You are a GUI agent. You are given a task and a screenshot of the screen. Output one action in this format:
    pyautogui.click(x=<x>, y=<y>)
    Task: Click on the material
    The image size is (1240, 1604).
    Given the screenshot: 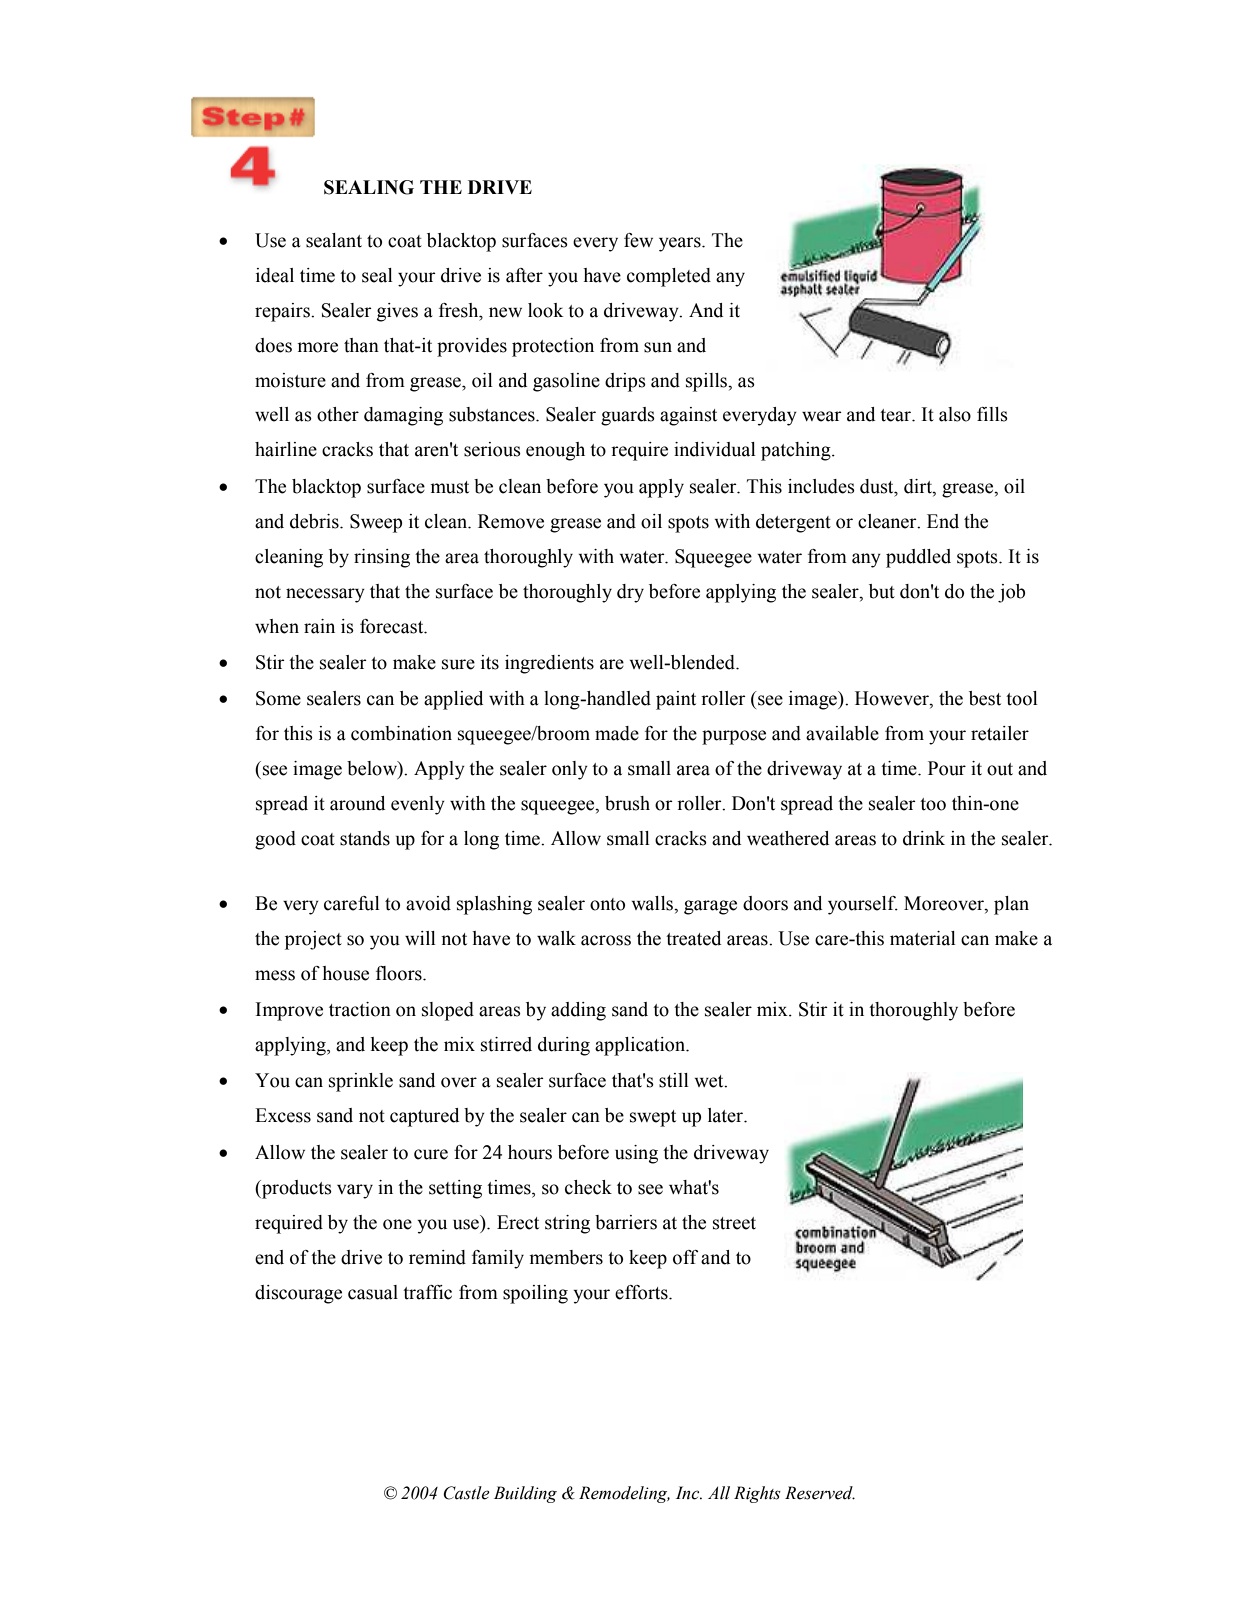 What is the action you would take?
    pyautogui.click(x=923, y=938)
